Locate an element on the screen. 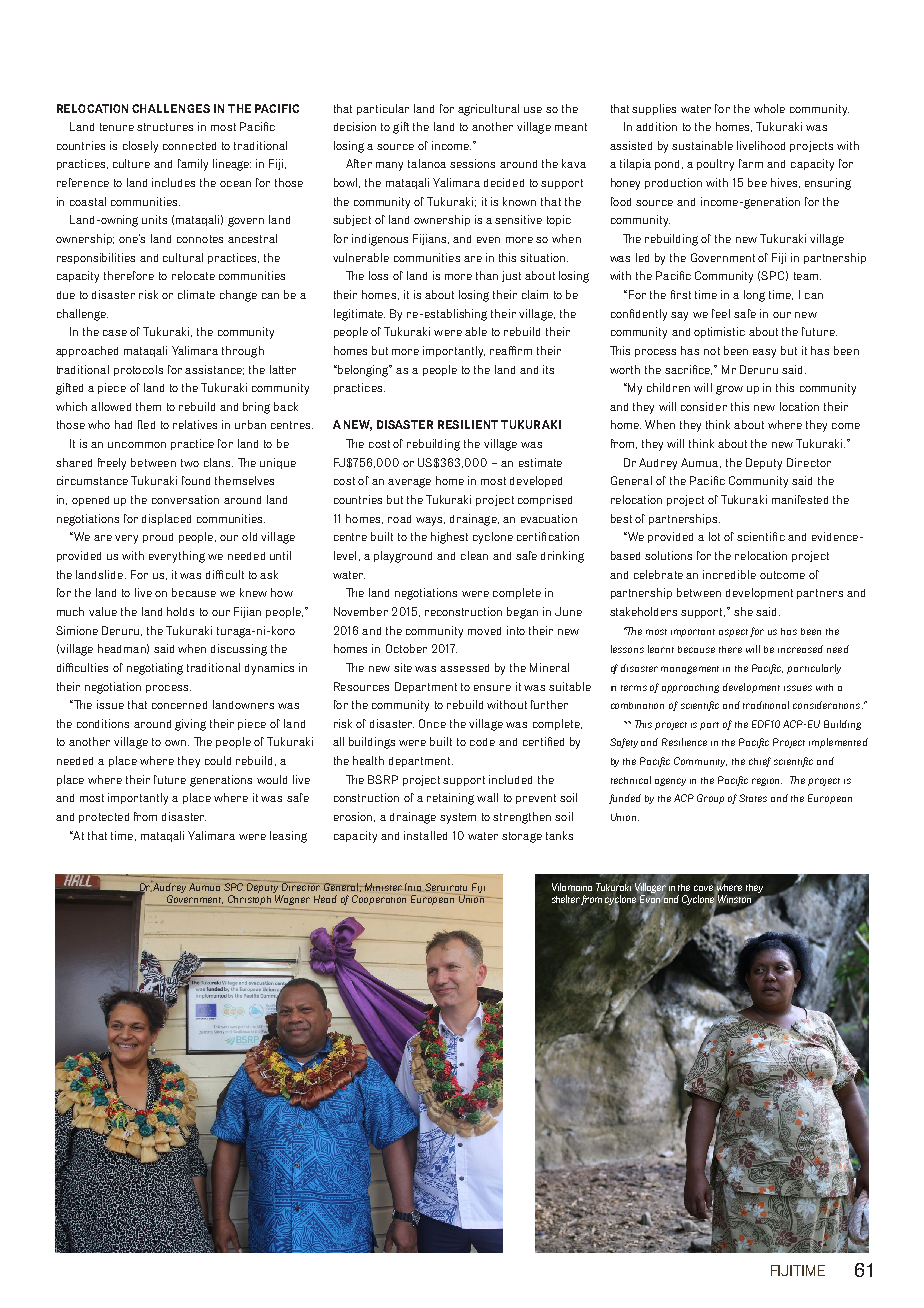 The width and height of the screenshot is (924, 1308). Minister is located at coordinates (383, 887).
